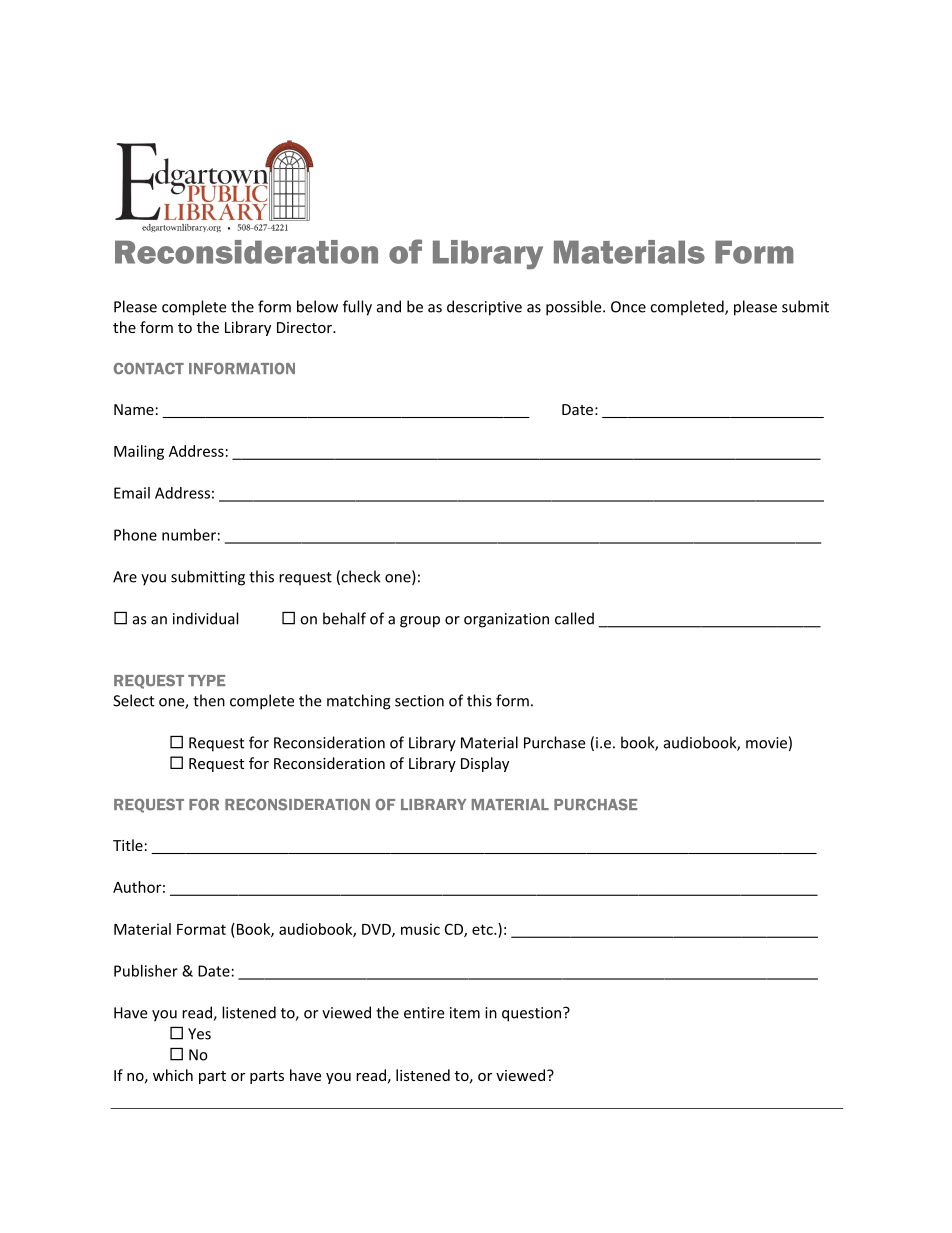  I want to click on organization, so click(506, 620).
